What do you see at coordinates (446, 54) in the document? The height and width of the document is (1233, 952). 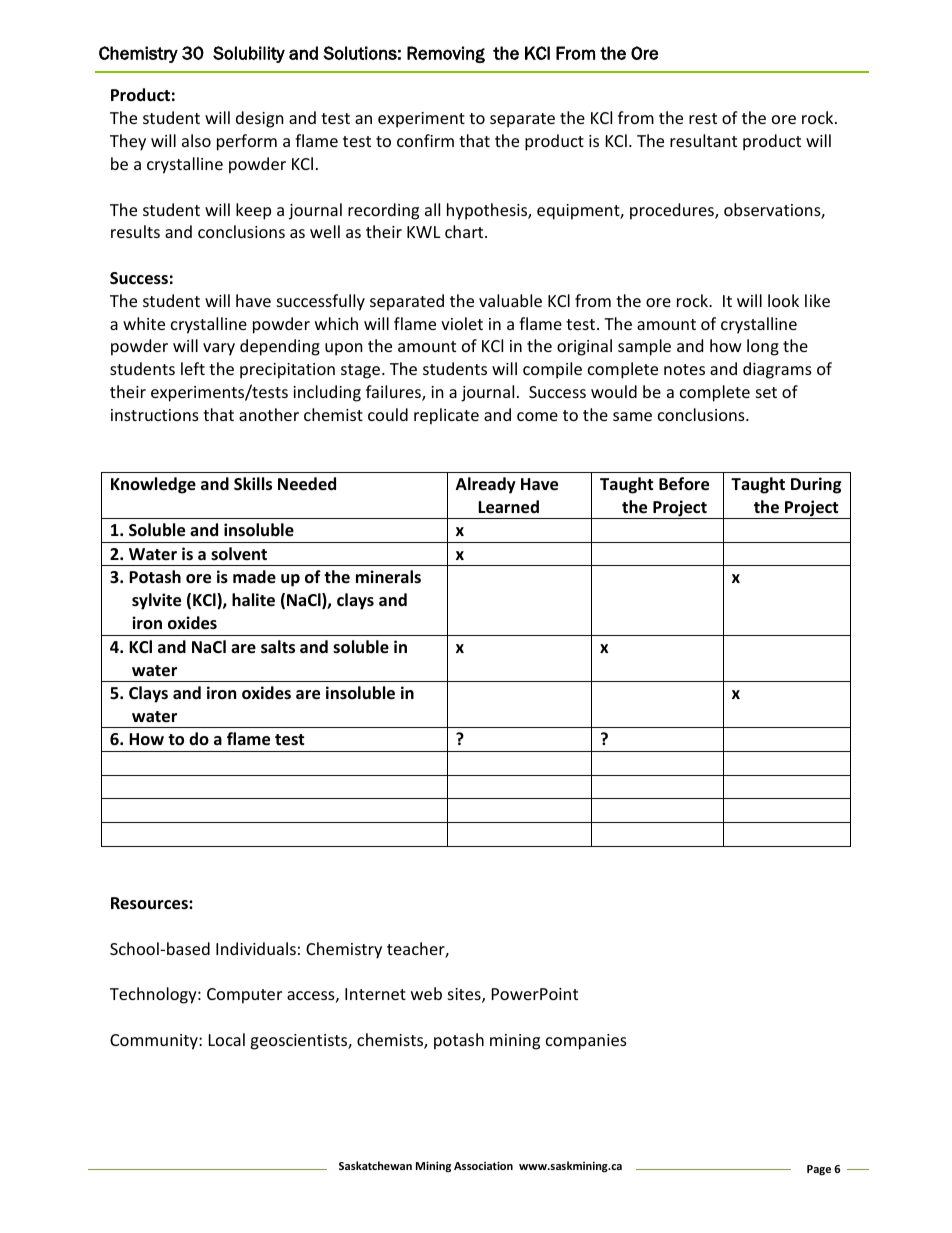 I see `Removing` at bounding box center [446, 54].
